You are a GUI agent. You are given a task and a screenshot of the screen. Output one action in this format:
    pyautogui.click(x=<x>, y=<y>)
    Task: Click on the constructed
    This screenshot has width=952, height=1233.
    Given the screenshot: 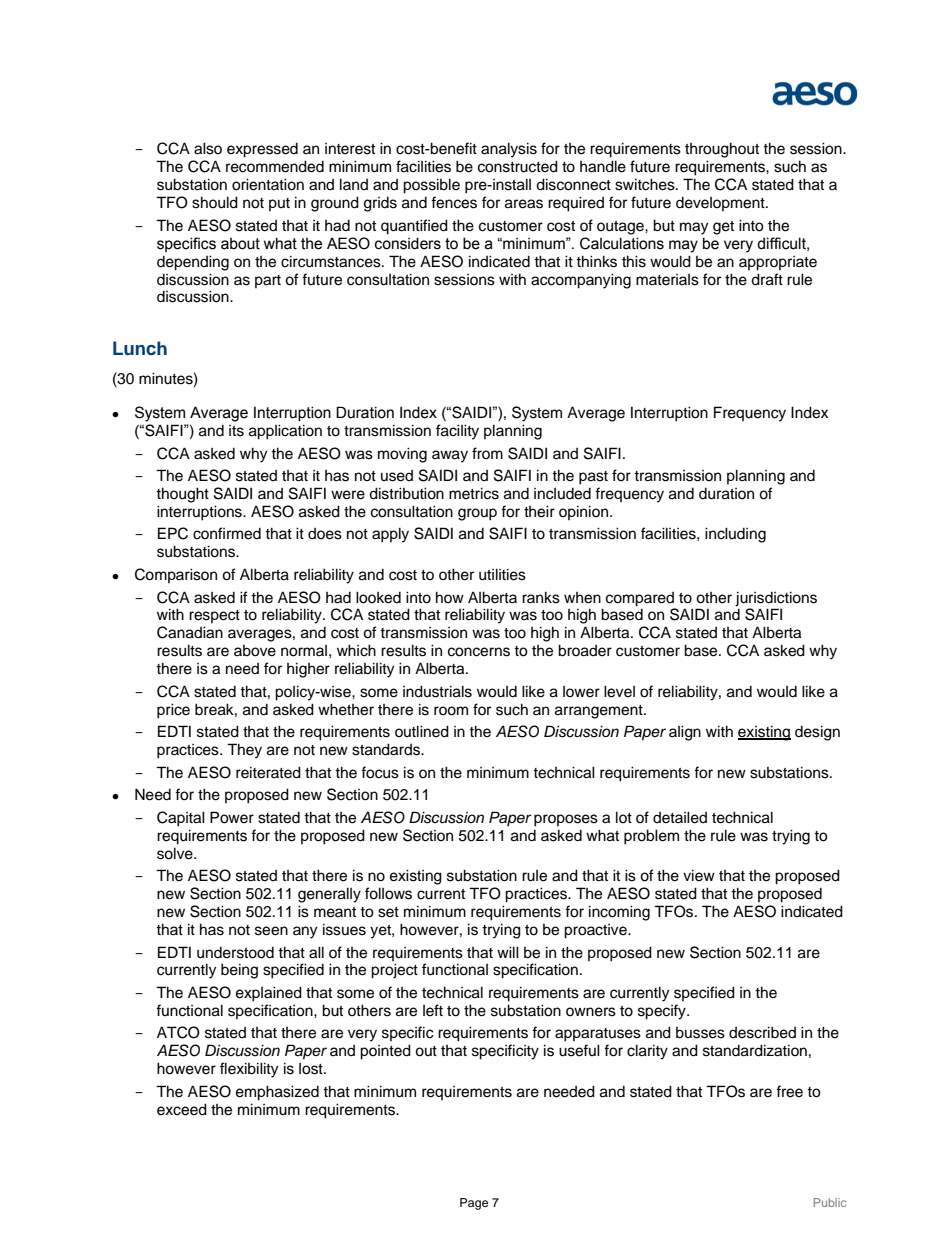 What is the action you would take?
    pyautogui.click(x=518, y=166)
